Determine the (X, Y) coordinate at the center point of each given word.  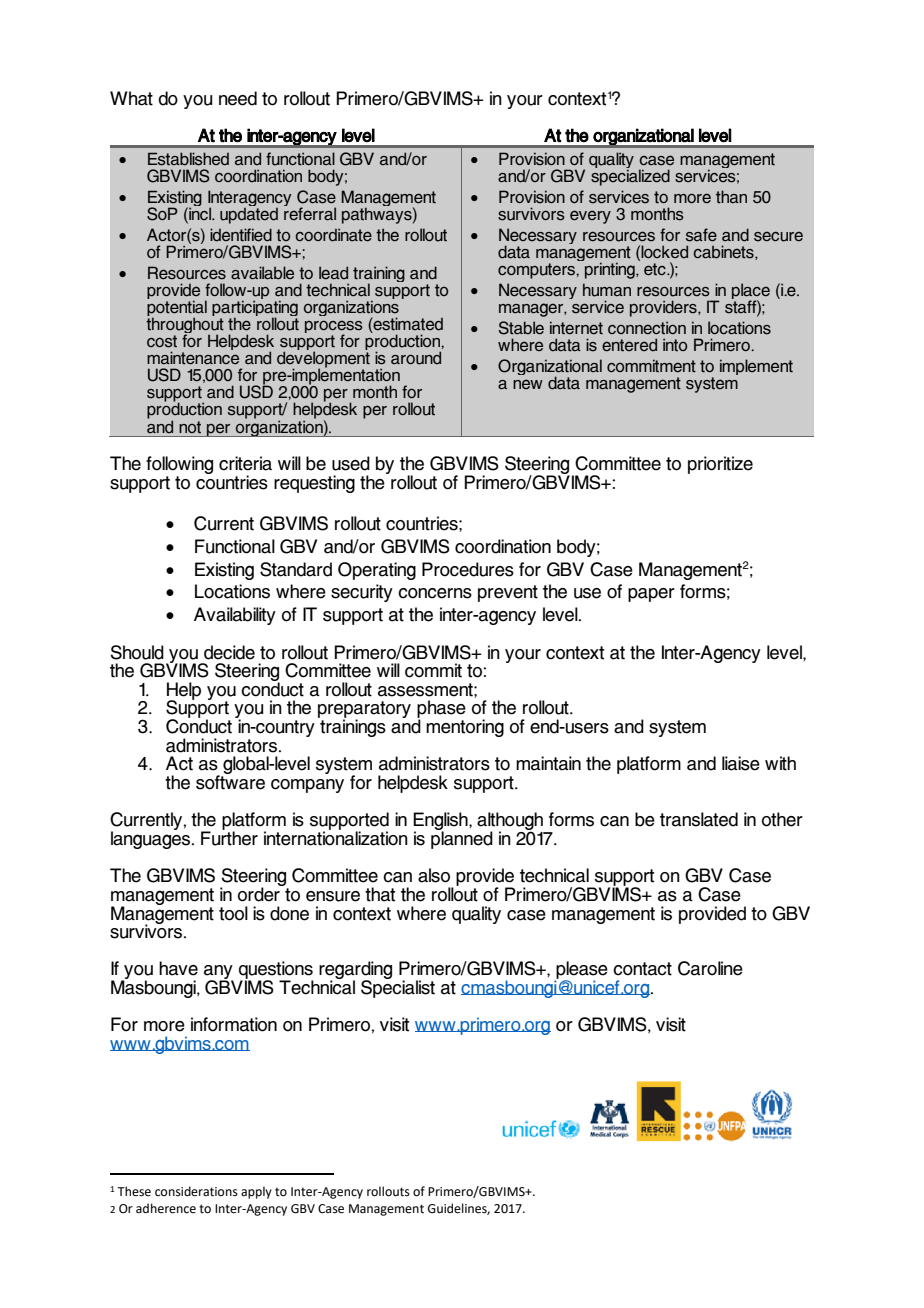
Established (188, 159)
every (590, 217)
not (190, 427)
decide (229, 652)
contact (642, 969)
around (416, 358)
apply (256, 1192)
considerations (196, 1191)
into (675, 344)
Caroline (710, 968)
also (434, 875)
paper (651, 595)
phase (441, 710)
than (731, 197)
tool (233, 913)
